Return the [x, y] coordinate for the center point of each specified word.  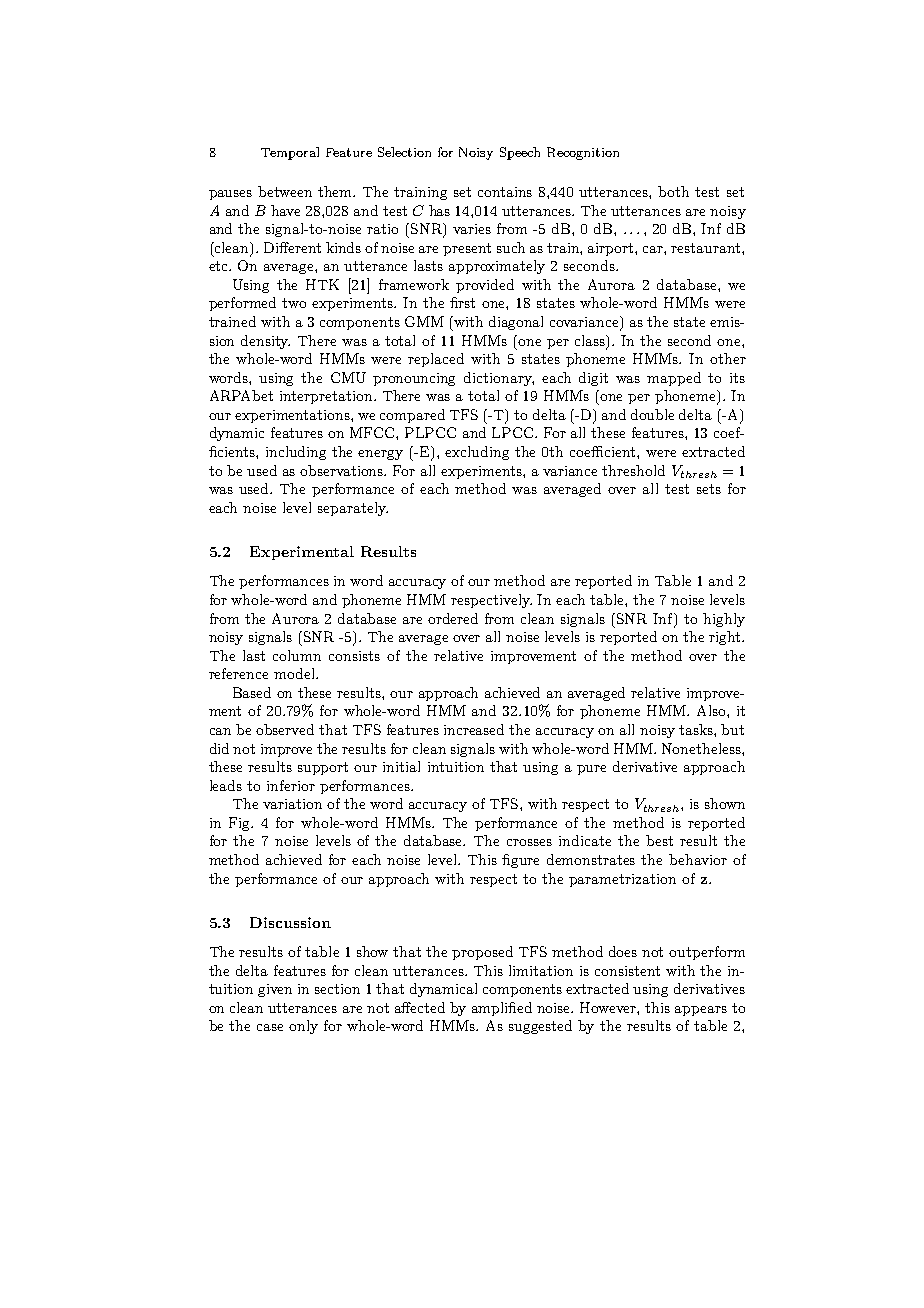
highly [724, 620]
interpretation [327, 397]
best [659, 840]
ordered [453, 618]
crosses [529, 842]
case [270, 1027]
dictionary [499, 379]
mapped [674, 379]
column [297, 655]
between [285, 191]
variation [292, 804]
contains [505, 192]
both [673, 191]
